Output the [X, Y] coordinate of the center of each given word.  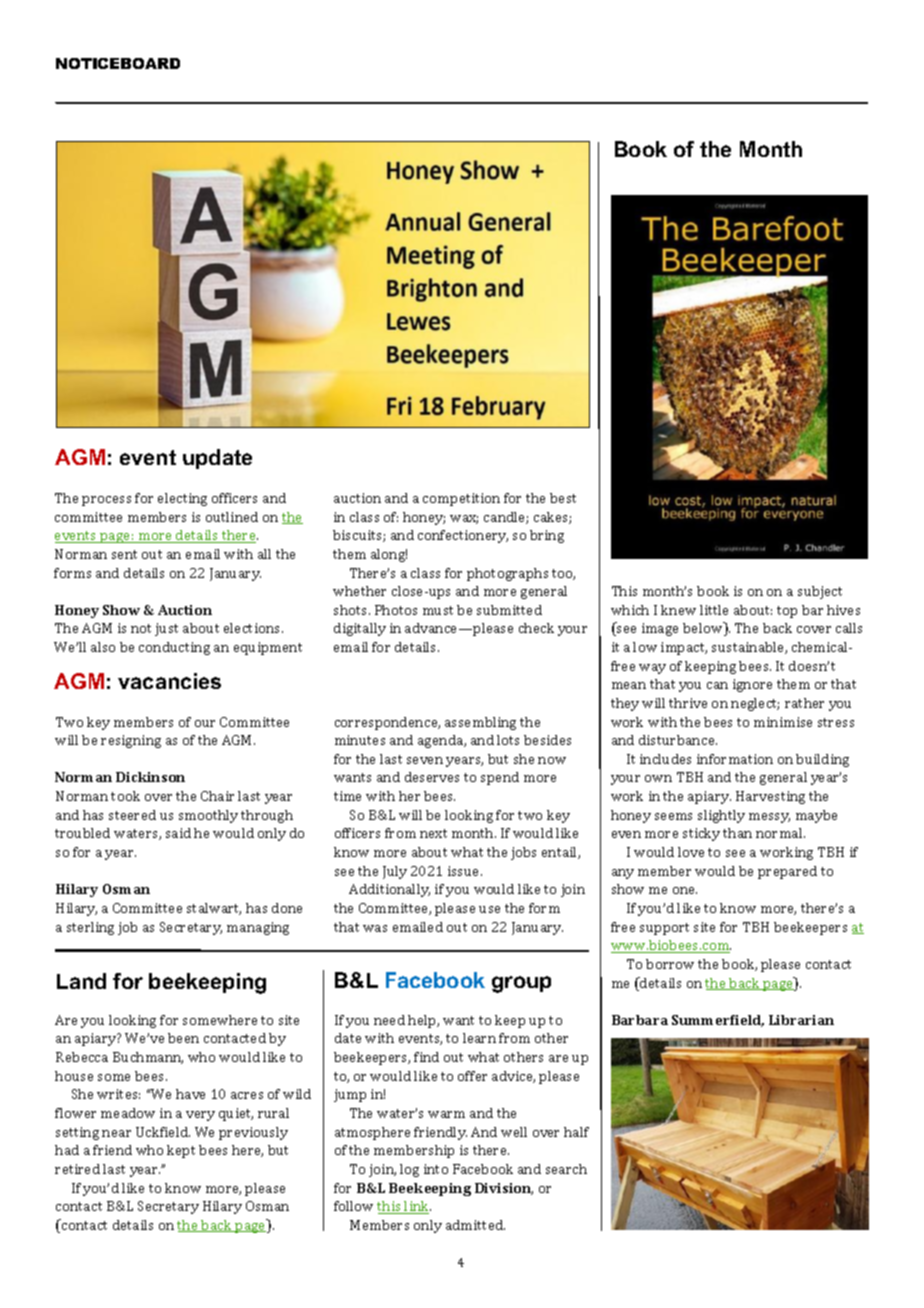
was [375, 928]
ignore [752, 685]
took [125, 796]
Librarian [801, 1020]
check [536, 628]
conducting [174, 648]
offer [472, 1076]
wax [464, 519]
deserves [432, 777]
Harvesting [770, 797]
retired [77, 1169]
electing [182, 499]
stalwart [214, 909]
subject [820, 592]
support [664, 929]
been [183, 1038]
